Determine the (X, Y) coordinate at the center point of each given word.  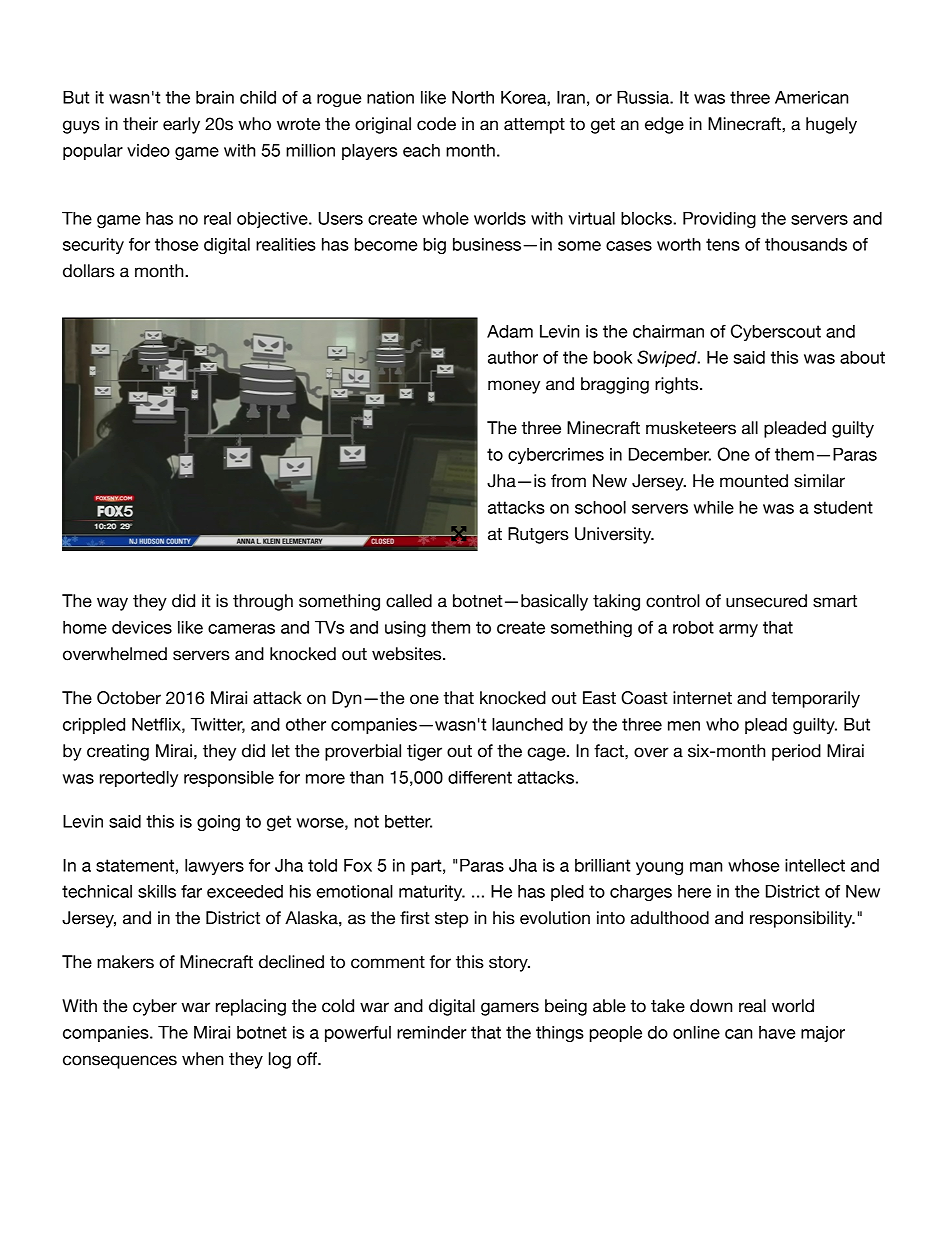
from (568, 481)
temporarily (815, 699)
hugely (831, 125)
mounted (754, 481)
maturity (432, 893)
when (202, 1059)
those (176, 244)
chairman (668, 331)
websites (408, 654)
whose (753, 865)
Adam (510, 331)
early (181, 125)
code (436, 124)
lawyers (214, 867)
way (112, 604)
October (129, 698)
